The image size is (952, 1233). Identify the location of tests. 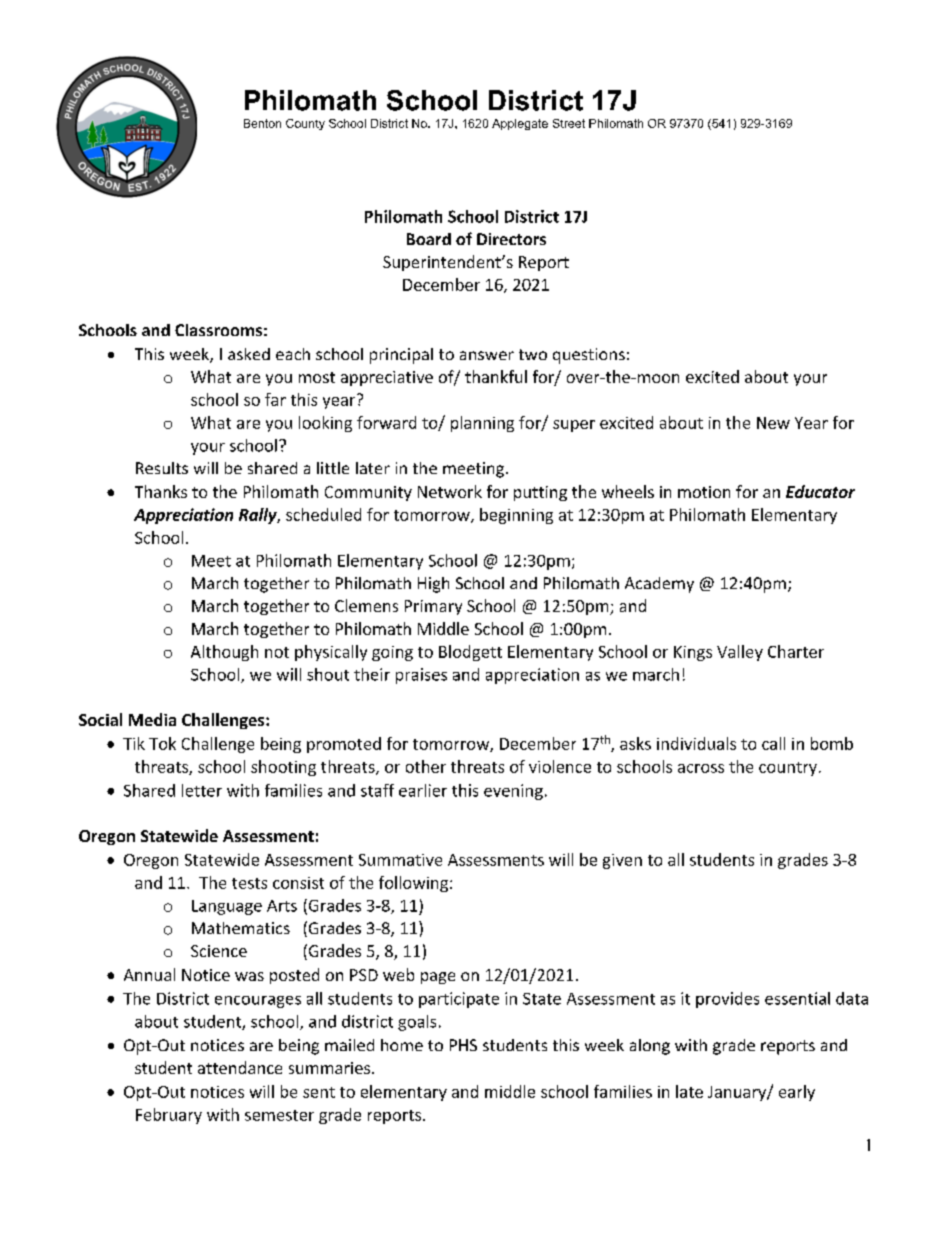
(249, 883).
